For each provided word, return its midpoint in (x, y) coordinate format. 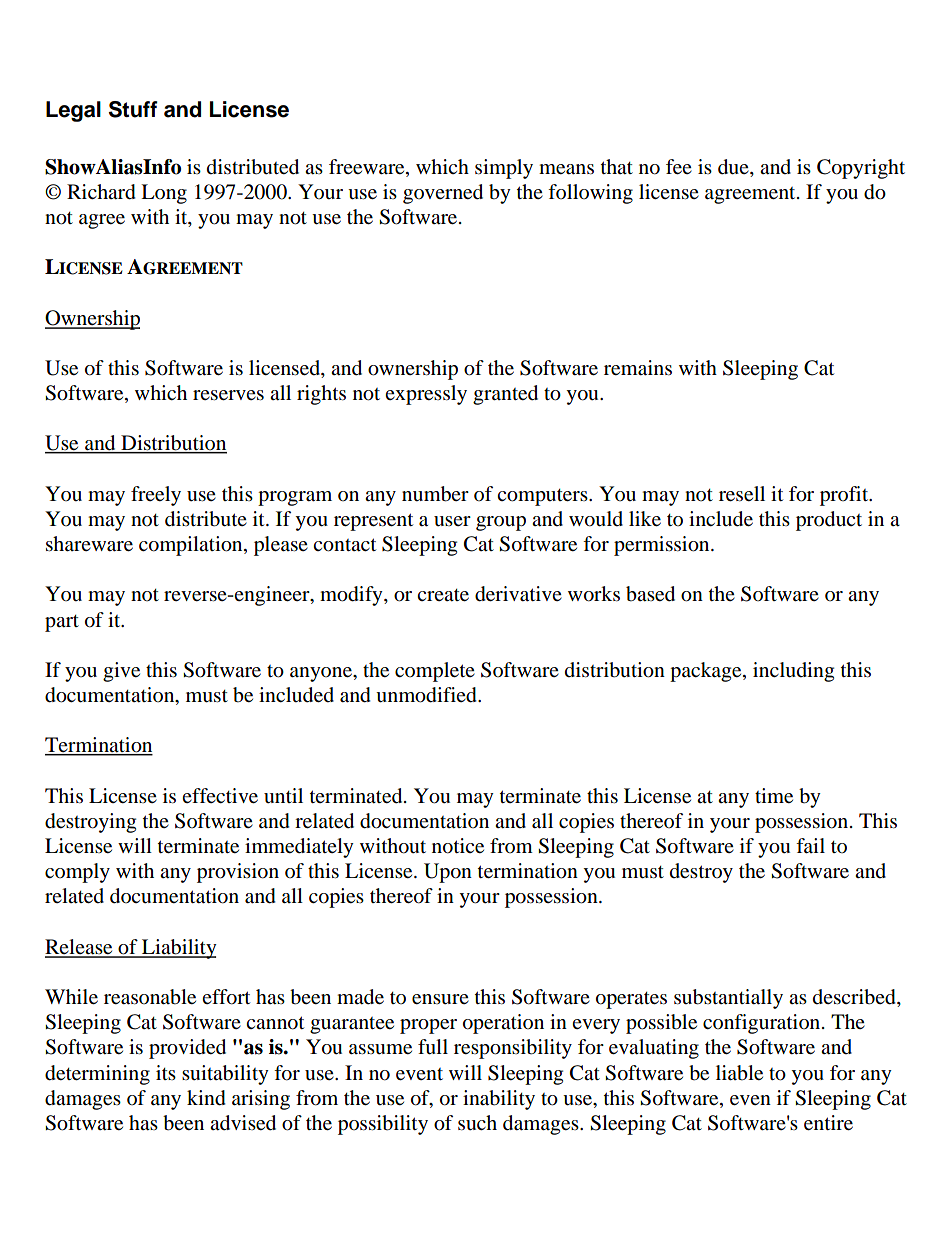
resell (742, 494)
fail (810, 845)
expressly (426, 395)
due (734, 168)
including (793, 672)
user (452, 521)
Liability (178, 949)
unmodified (427, 695)
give (121, 672)
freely (156, 496)
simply (504, 169)
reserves (228, 395)
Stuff (133, 109)
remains (638, 368)
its (166, 1072)
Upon (448, 873)
